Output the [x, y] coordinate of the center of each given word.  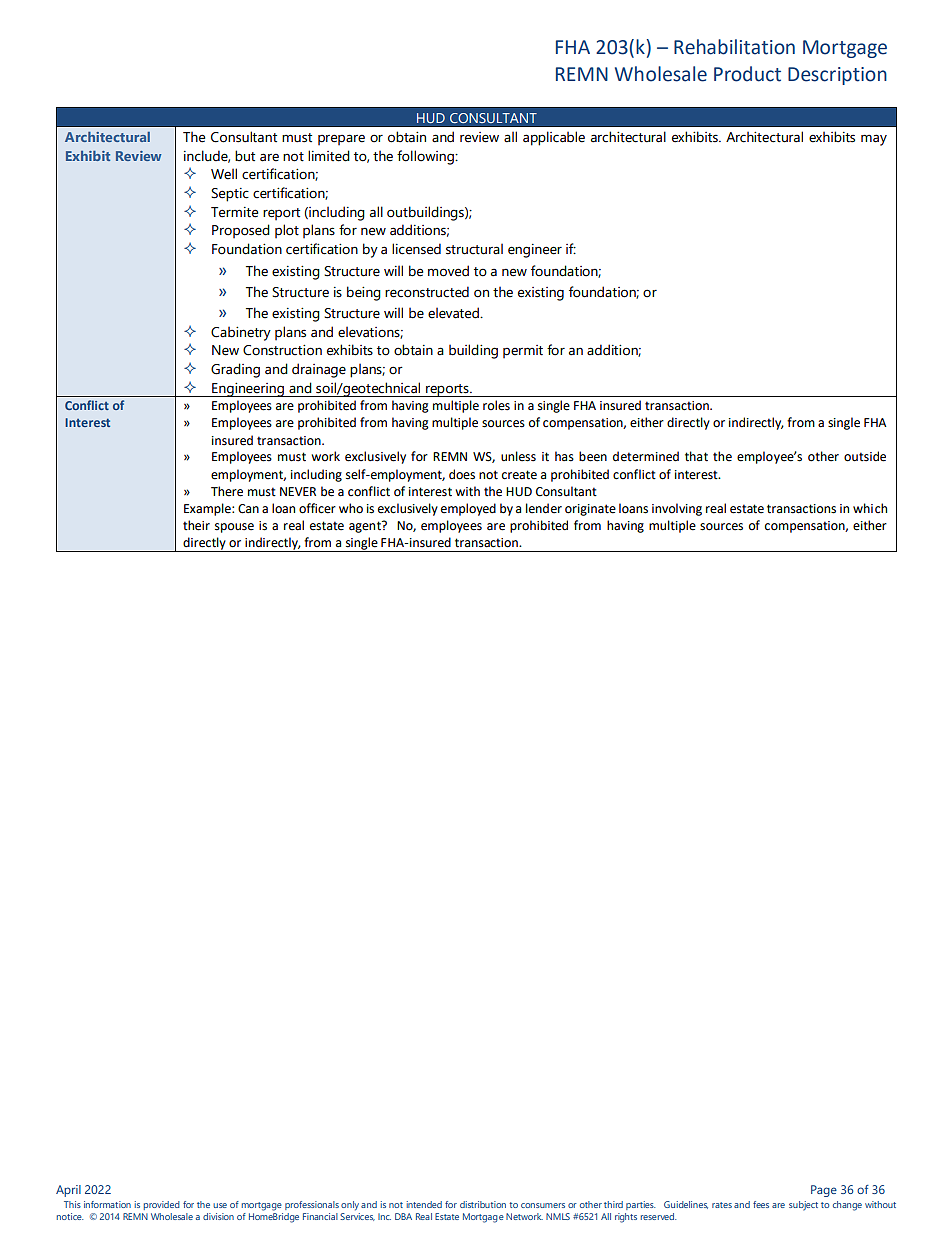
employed [468, 509]
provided [162, 1205]
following [426, 157]
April [68, 1191]
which [870, 508]
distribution [483, 1204]
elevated [454, 313]
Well [224, 174]
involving [677, 509]
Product [747, 74]
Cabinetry [241, 333]
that [696, 456]
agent [366, 527]
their [196, 525]
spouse [234, 528]
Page [824, 1191]
